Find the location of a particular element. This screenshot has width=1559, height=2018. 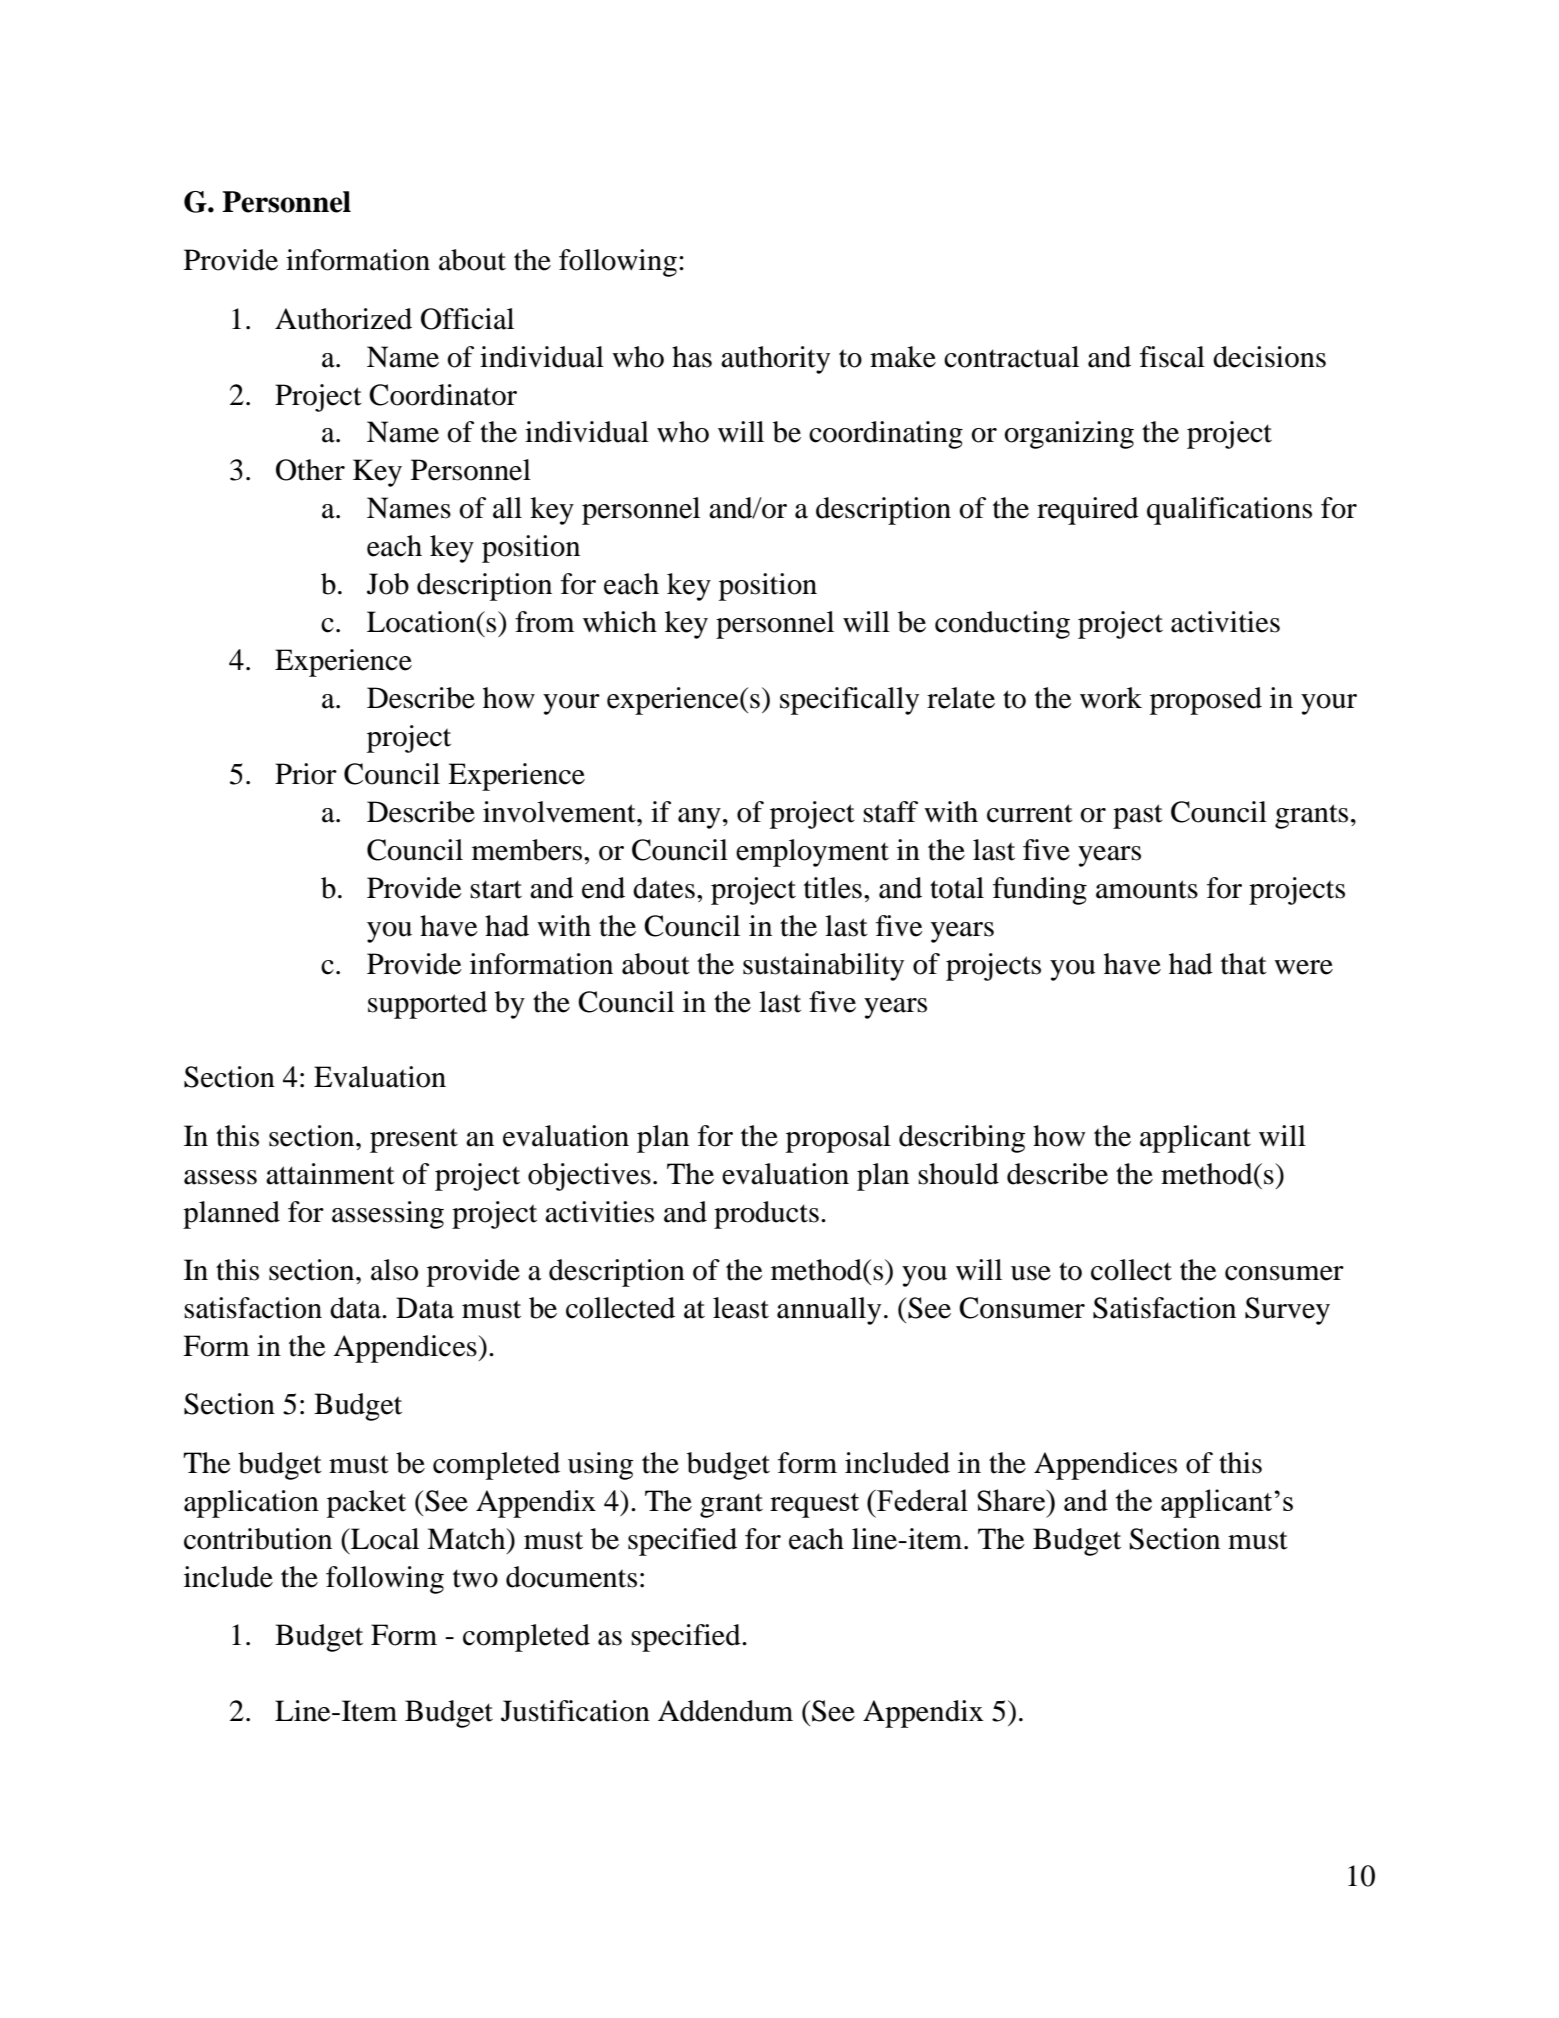

two is located at coordinates (475, 1578).
